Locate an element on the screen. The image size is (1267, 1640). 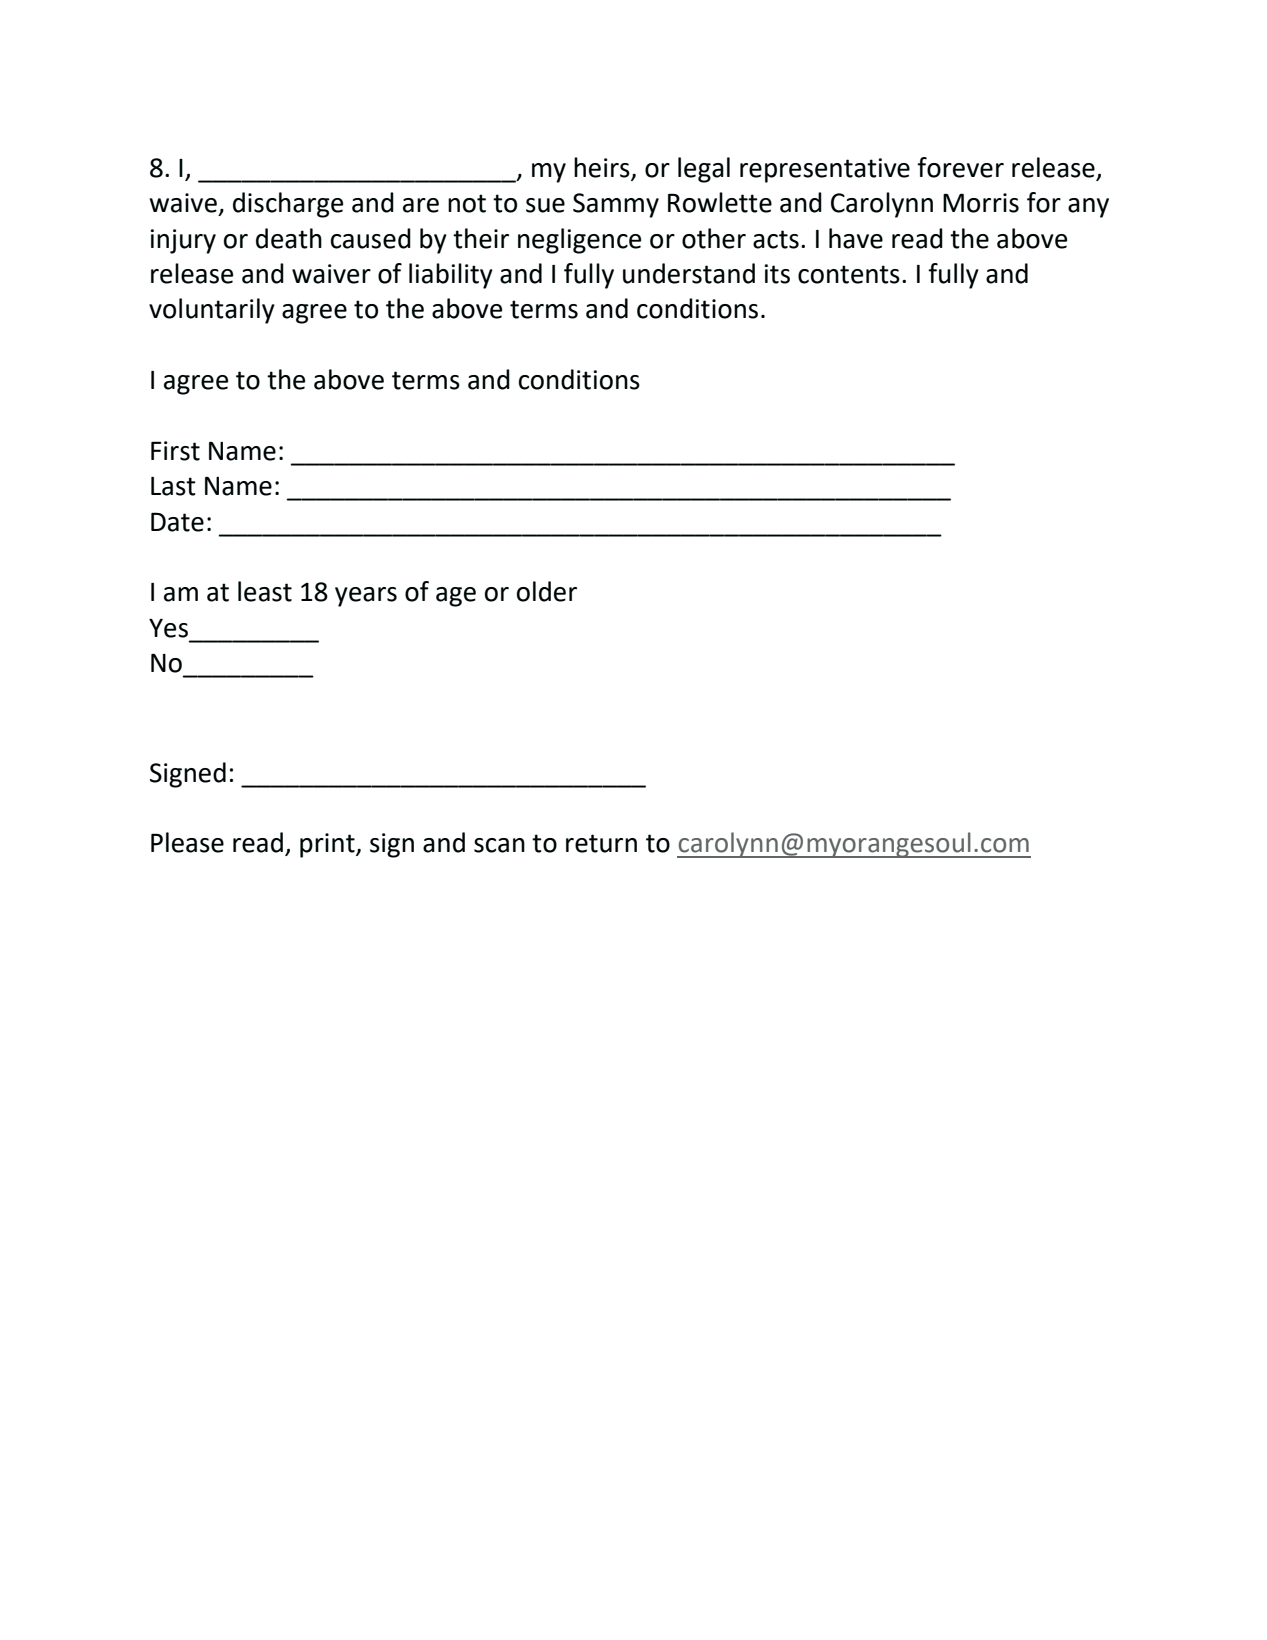
discharge is located at coordinates (288, 205).
